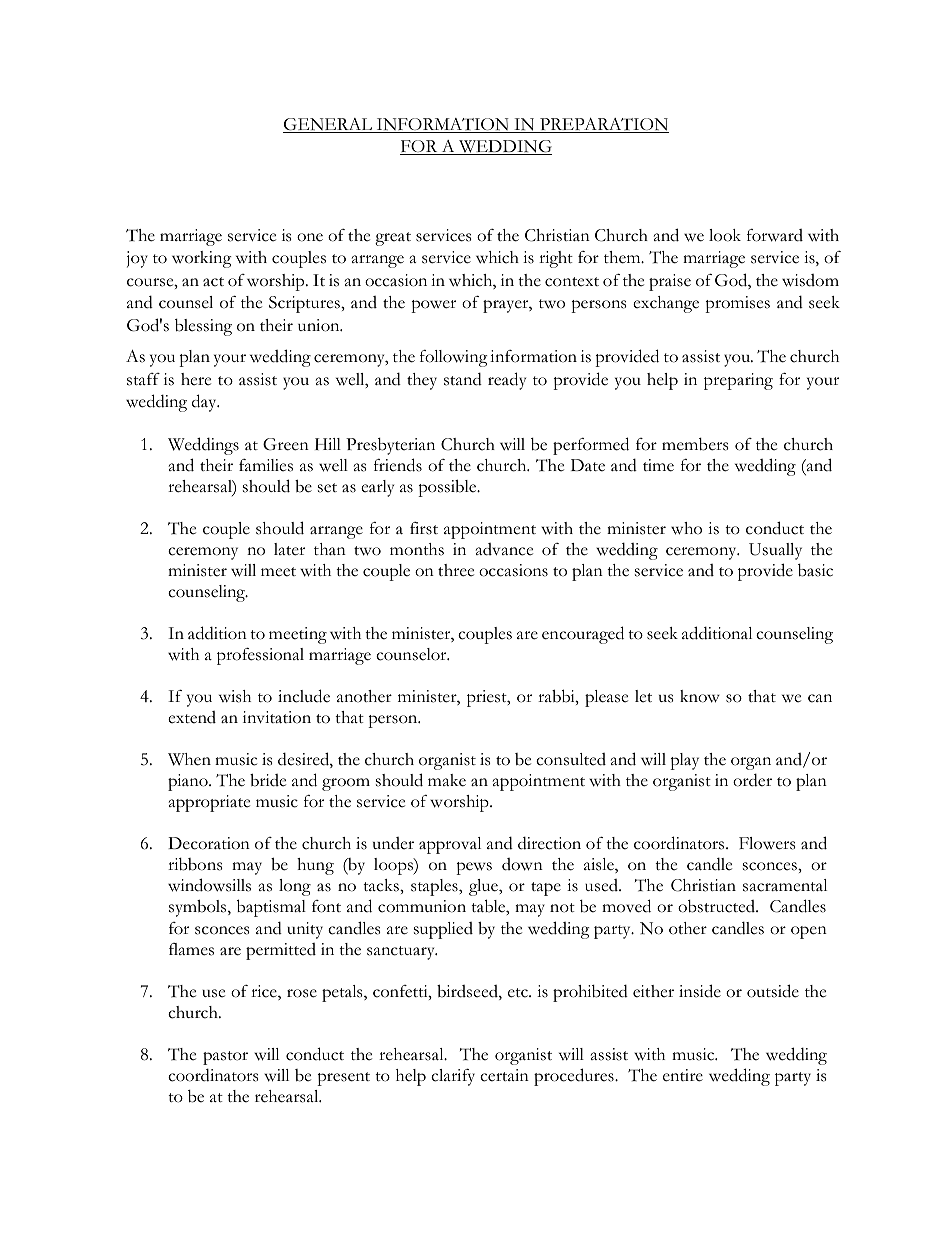 This screenshot has width=952, height=1233. What do you see at coordinates (447, 780) in the screenshot?
I see `make` at bounding box center [447, 780].
